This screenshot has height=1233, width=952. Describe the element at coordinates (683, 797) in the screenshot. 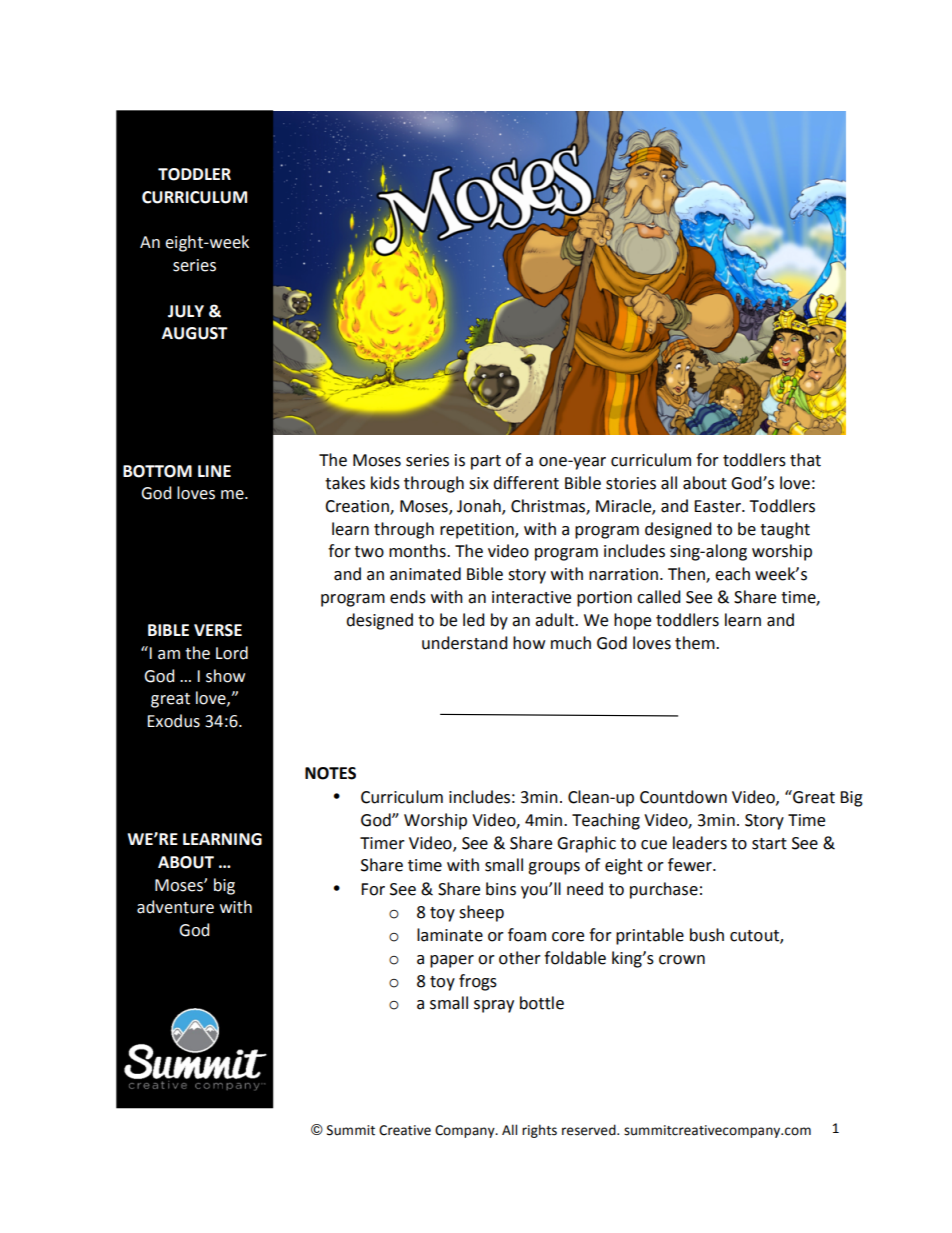

I see `Countdown` at that location.
